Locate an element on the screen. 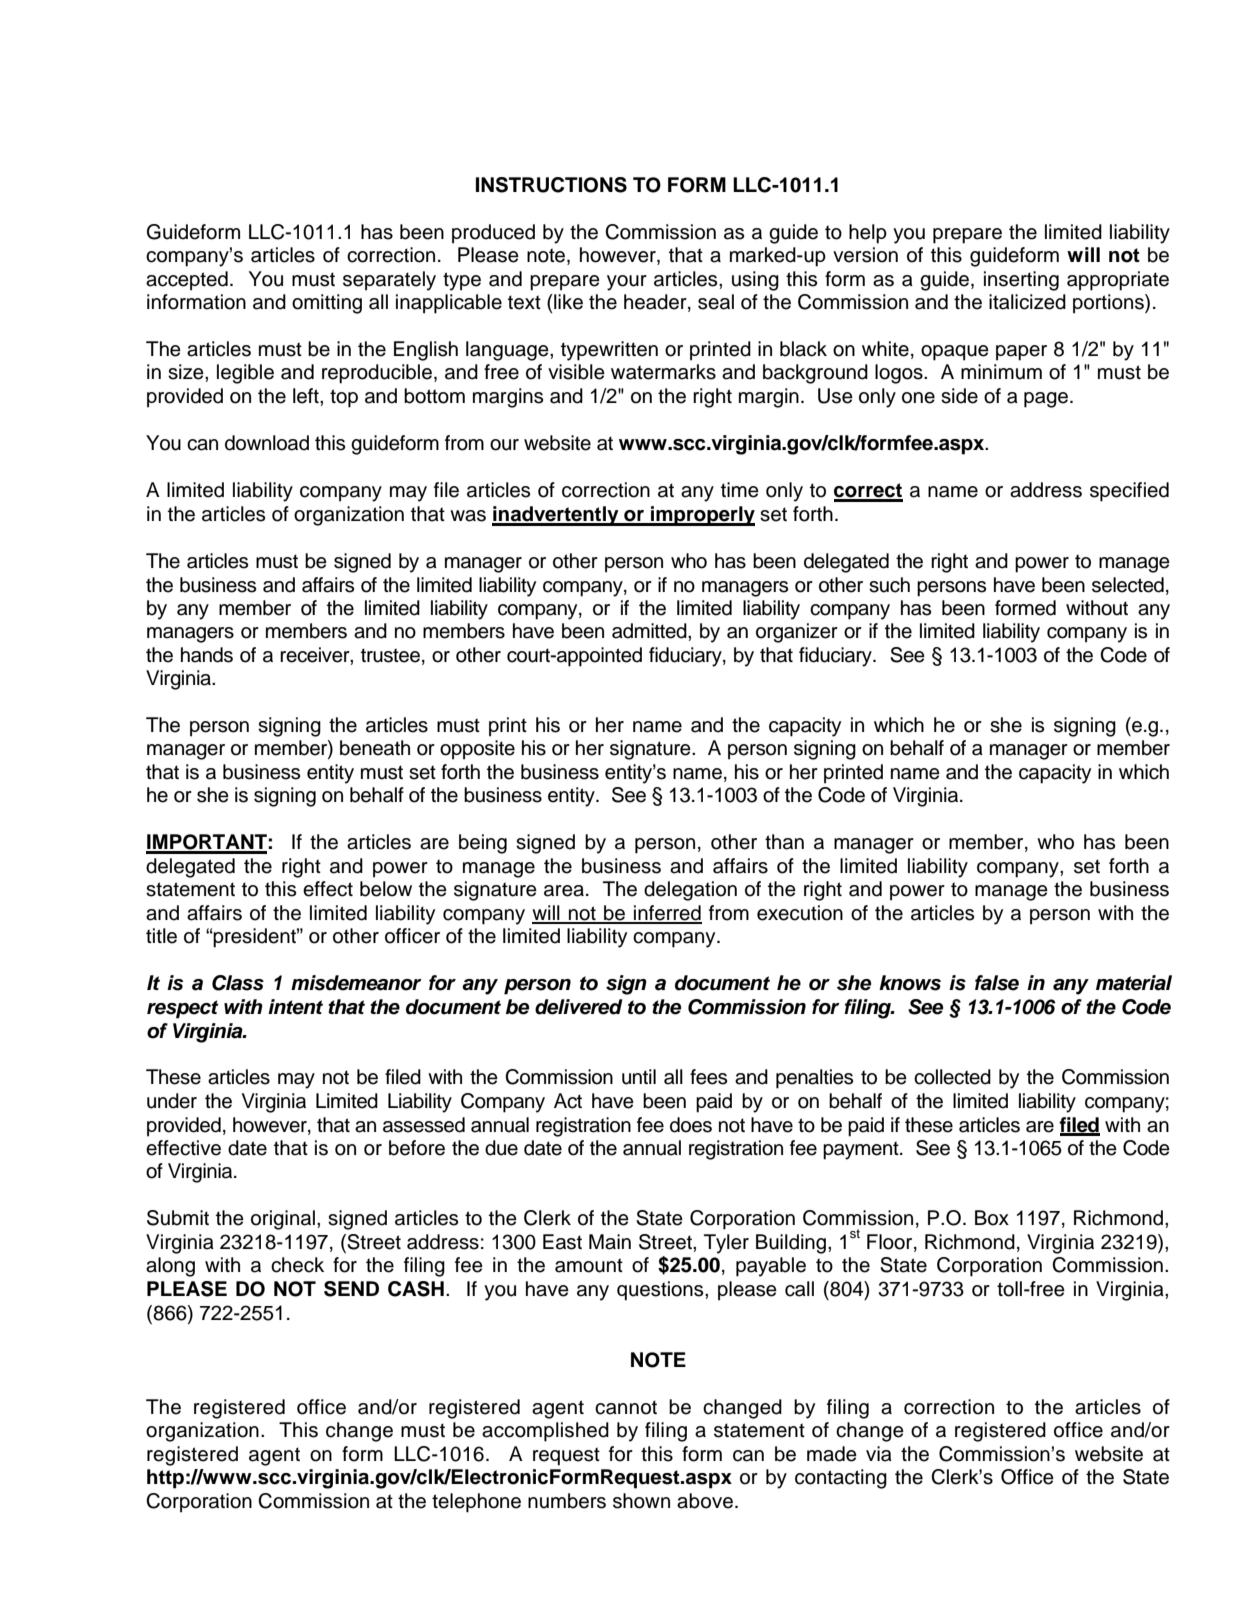  below is located at coordinates (386, 889).
